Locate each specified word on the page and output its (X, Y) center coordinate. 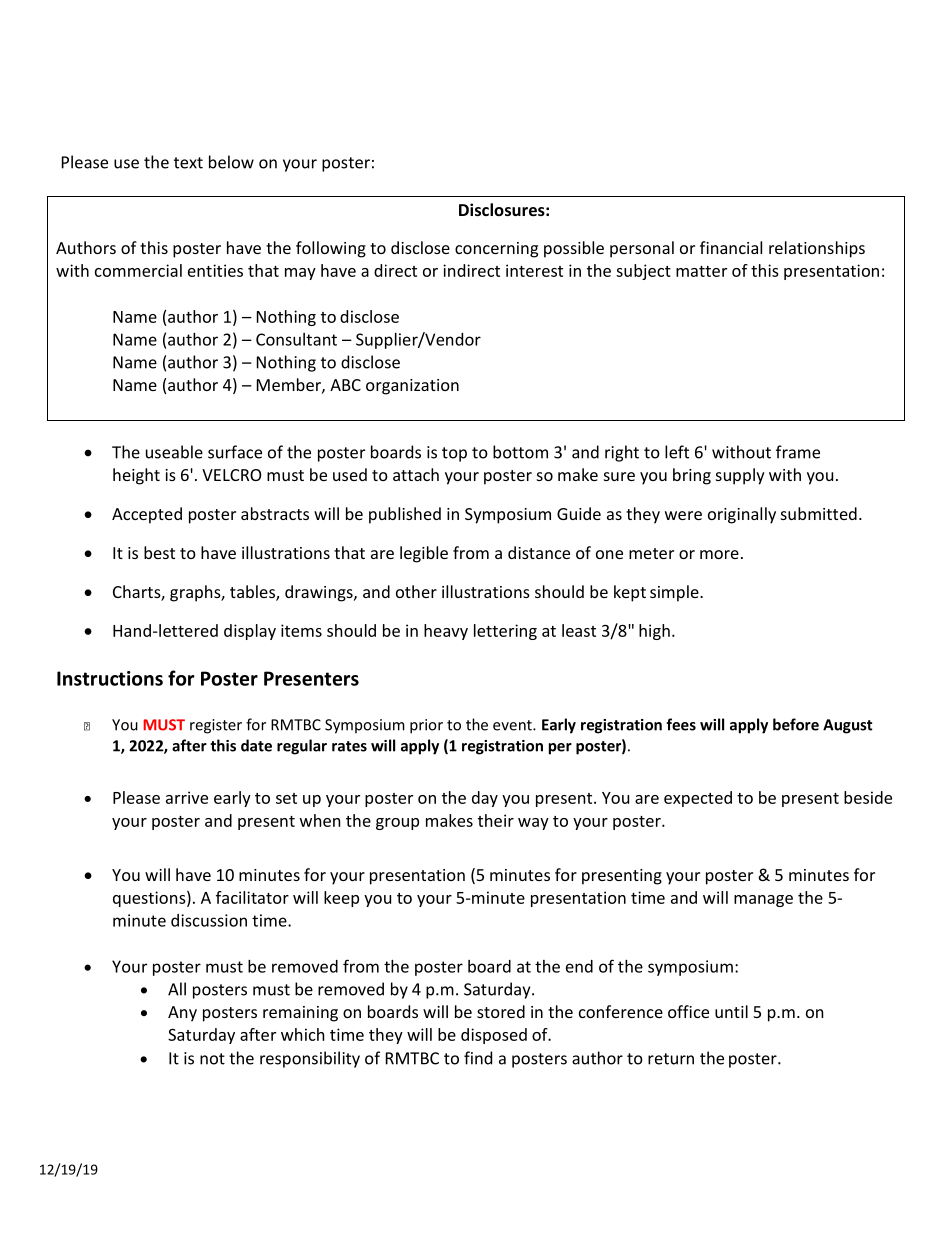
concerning (496, 250)
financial (731, 247)
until (731, 1011)
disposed (494, 1036)
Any (182, 1014)
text (188, 163)
